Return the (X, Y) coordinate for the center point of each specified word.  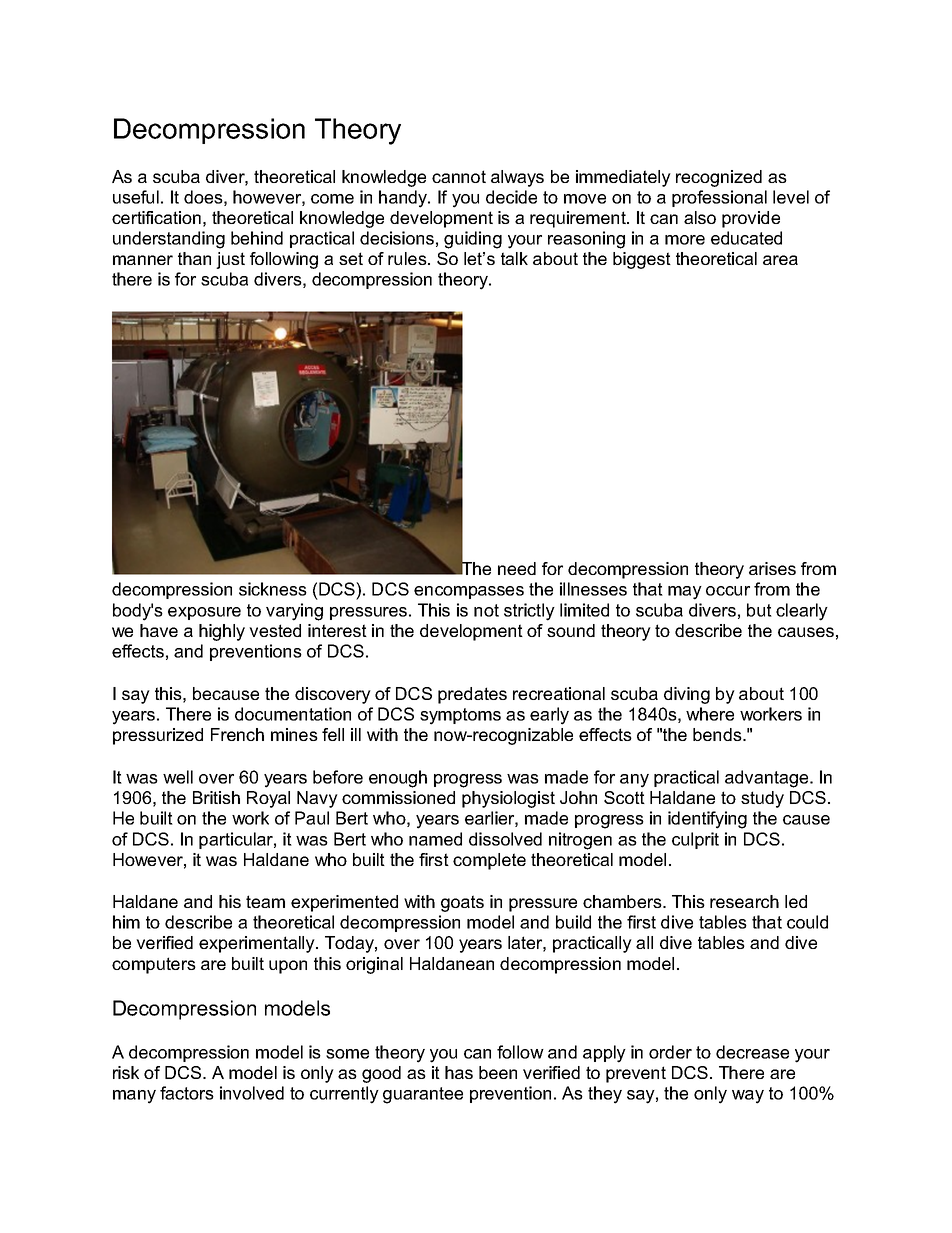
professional (719, 198)
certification (156, 217)
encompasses (469, 592)
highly (222, 632)
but (759, 610)
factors (187, 1093)
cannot (459, 176)
